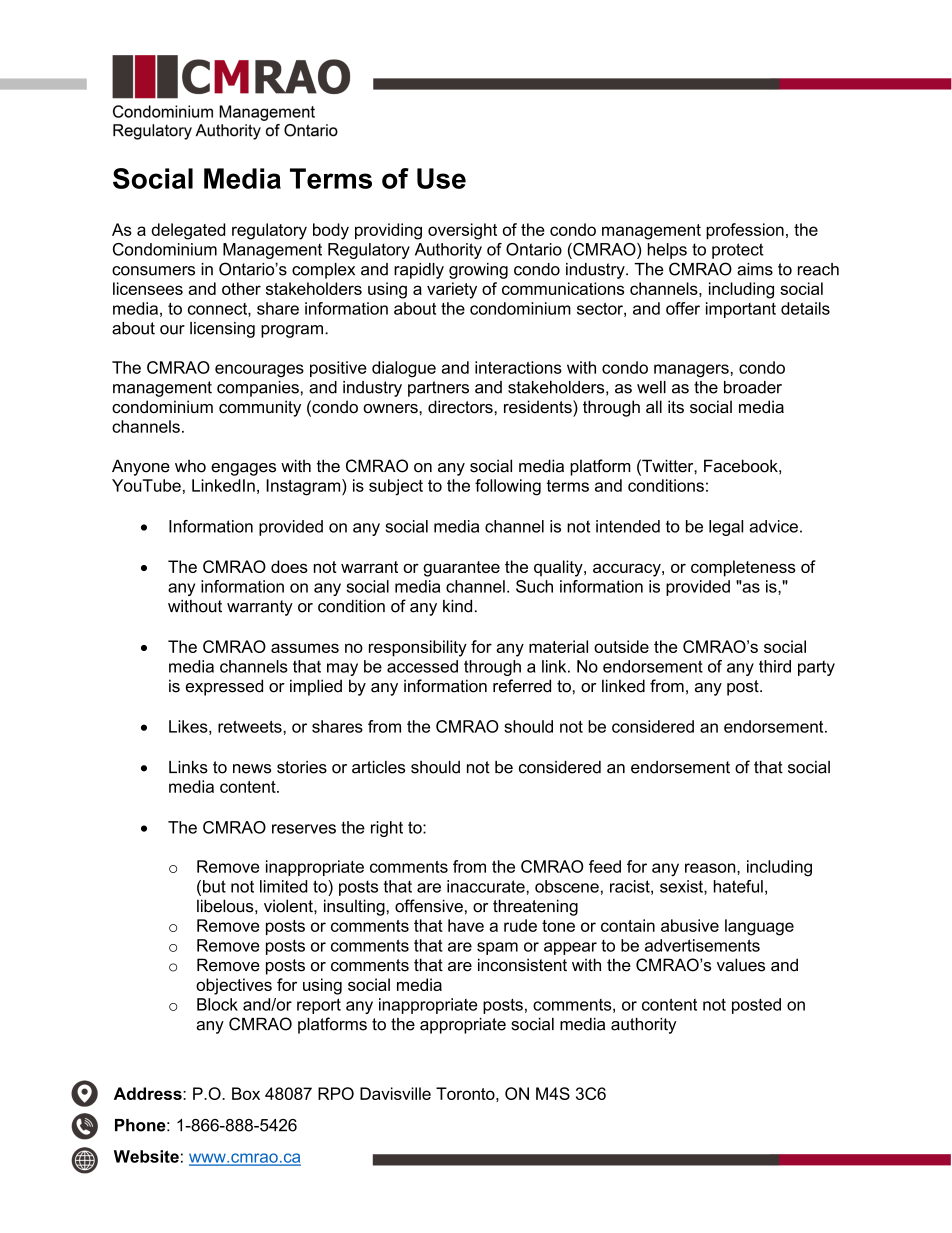  Describe the element at coordinates (243, 469) in the image. I see `engages` at that location.
